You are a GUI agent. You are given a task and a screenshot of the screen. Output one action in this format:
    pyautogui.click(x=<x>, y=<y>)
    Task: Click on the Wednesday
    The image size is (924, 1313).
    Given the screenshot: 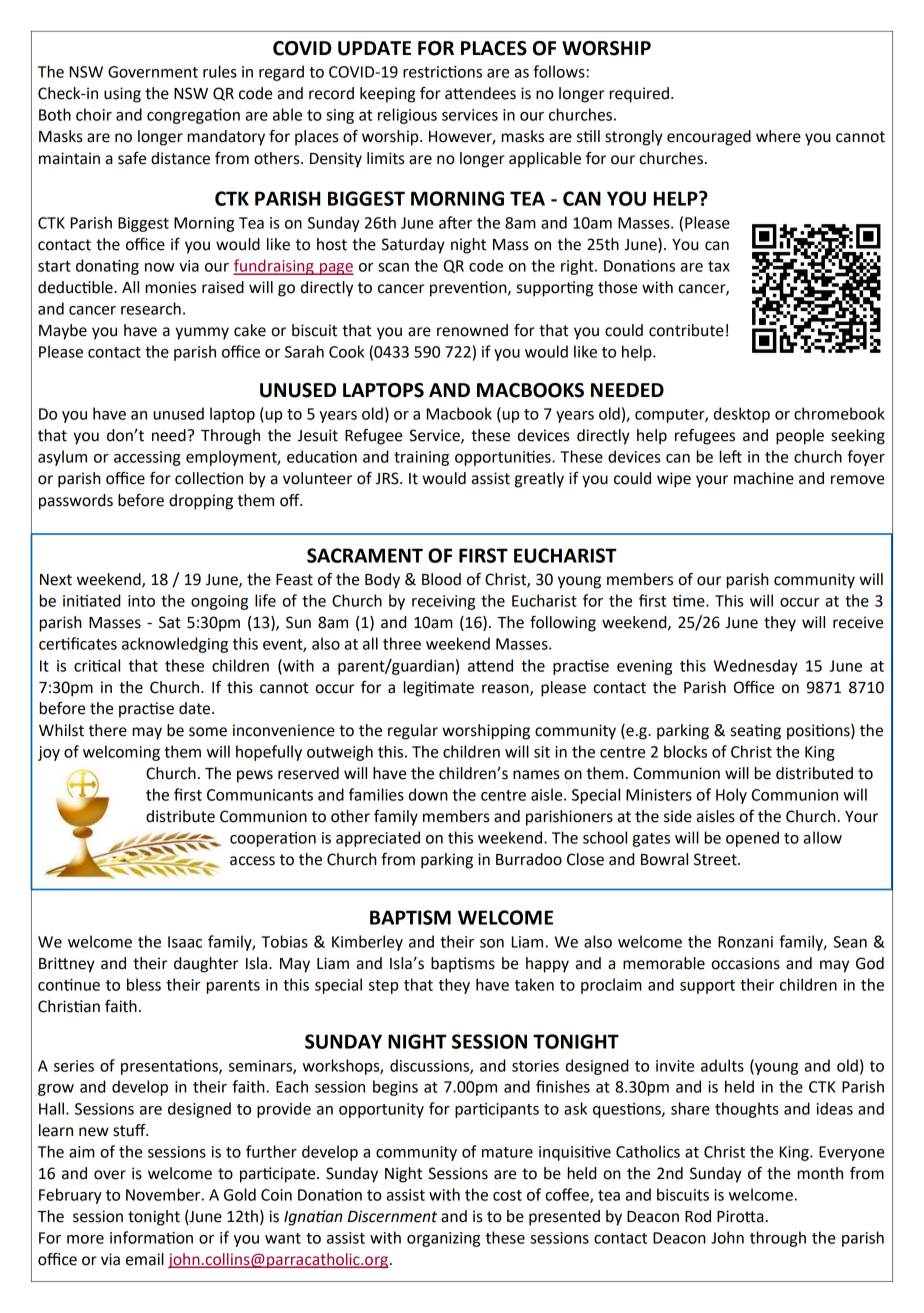 What is the action you would take?
    pyautogui.click(x=756, y=667)
